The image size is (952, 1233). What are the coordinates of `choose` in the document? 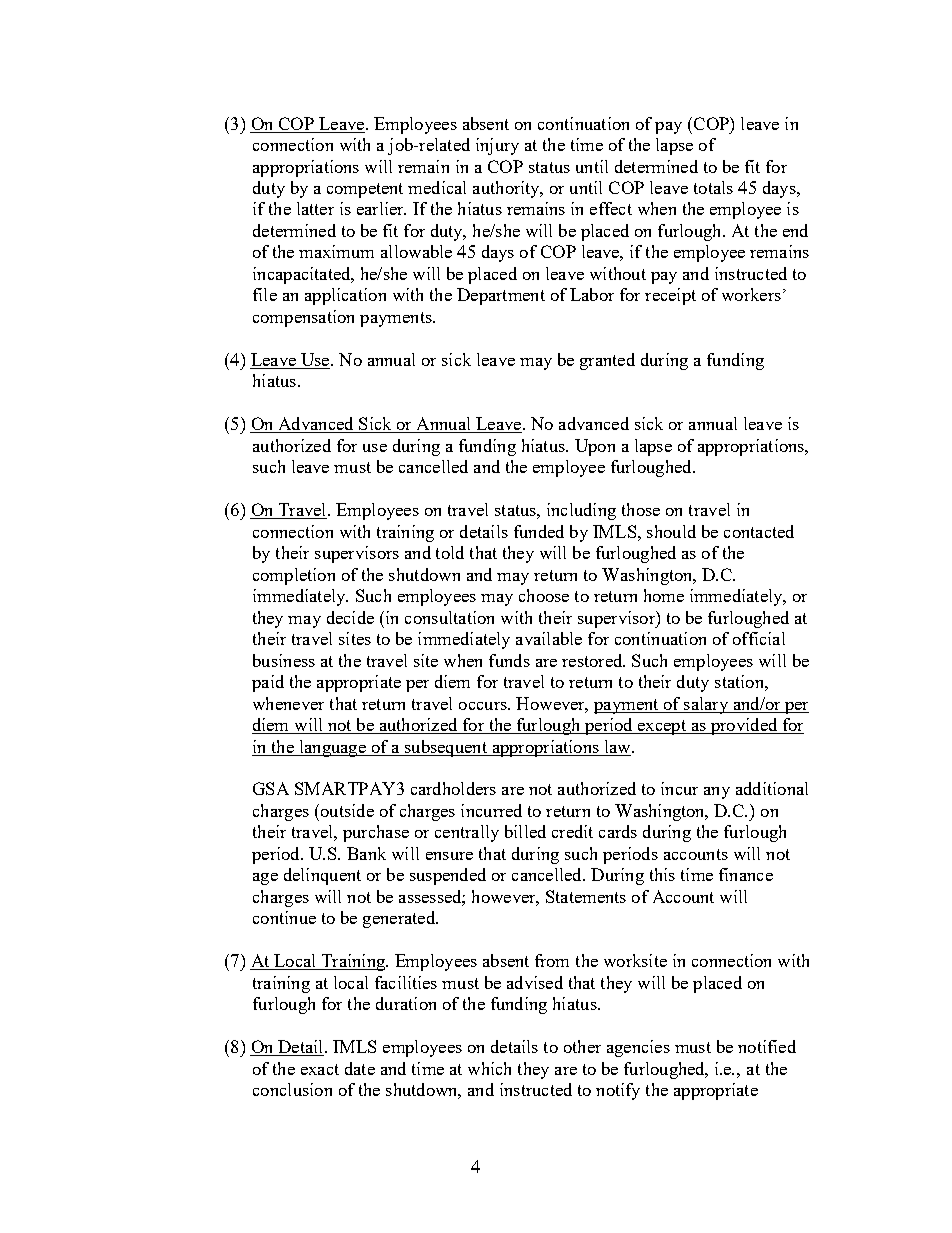 It's located at (544, 595).
